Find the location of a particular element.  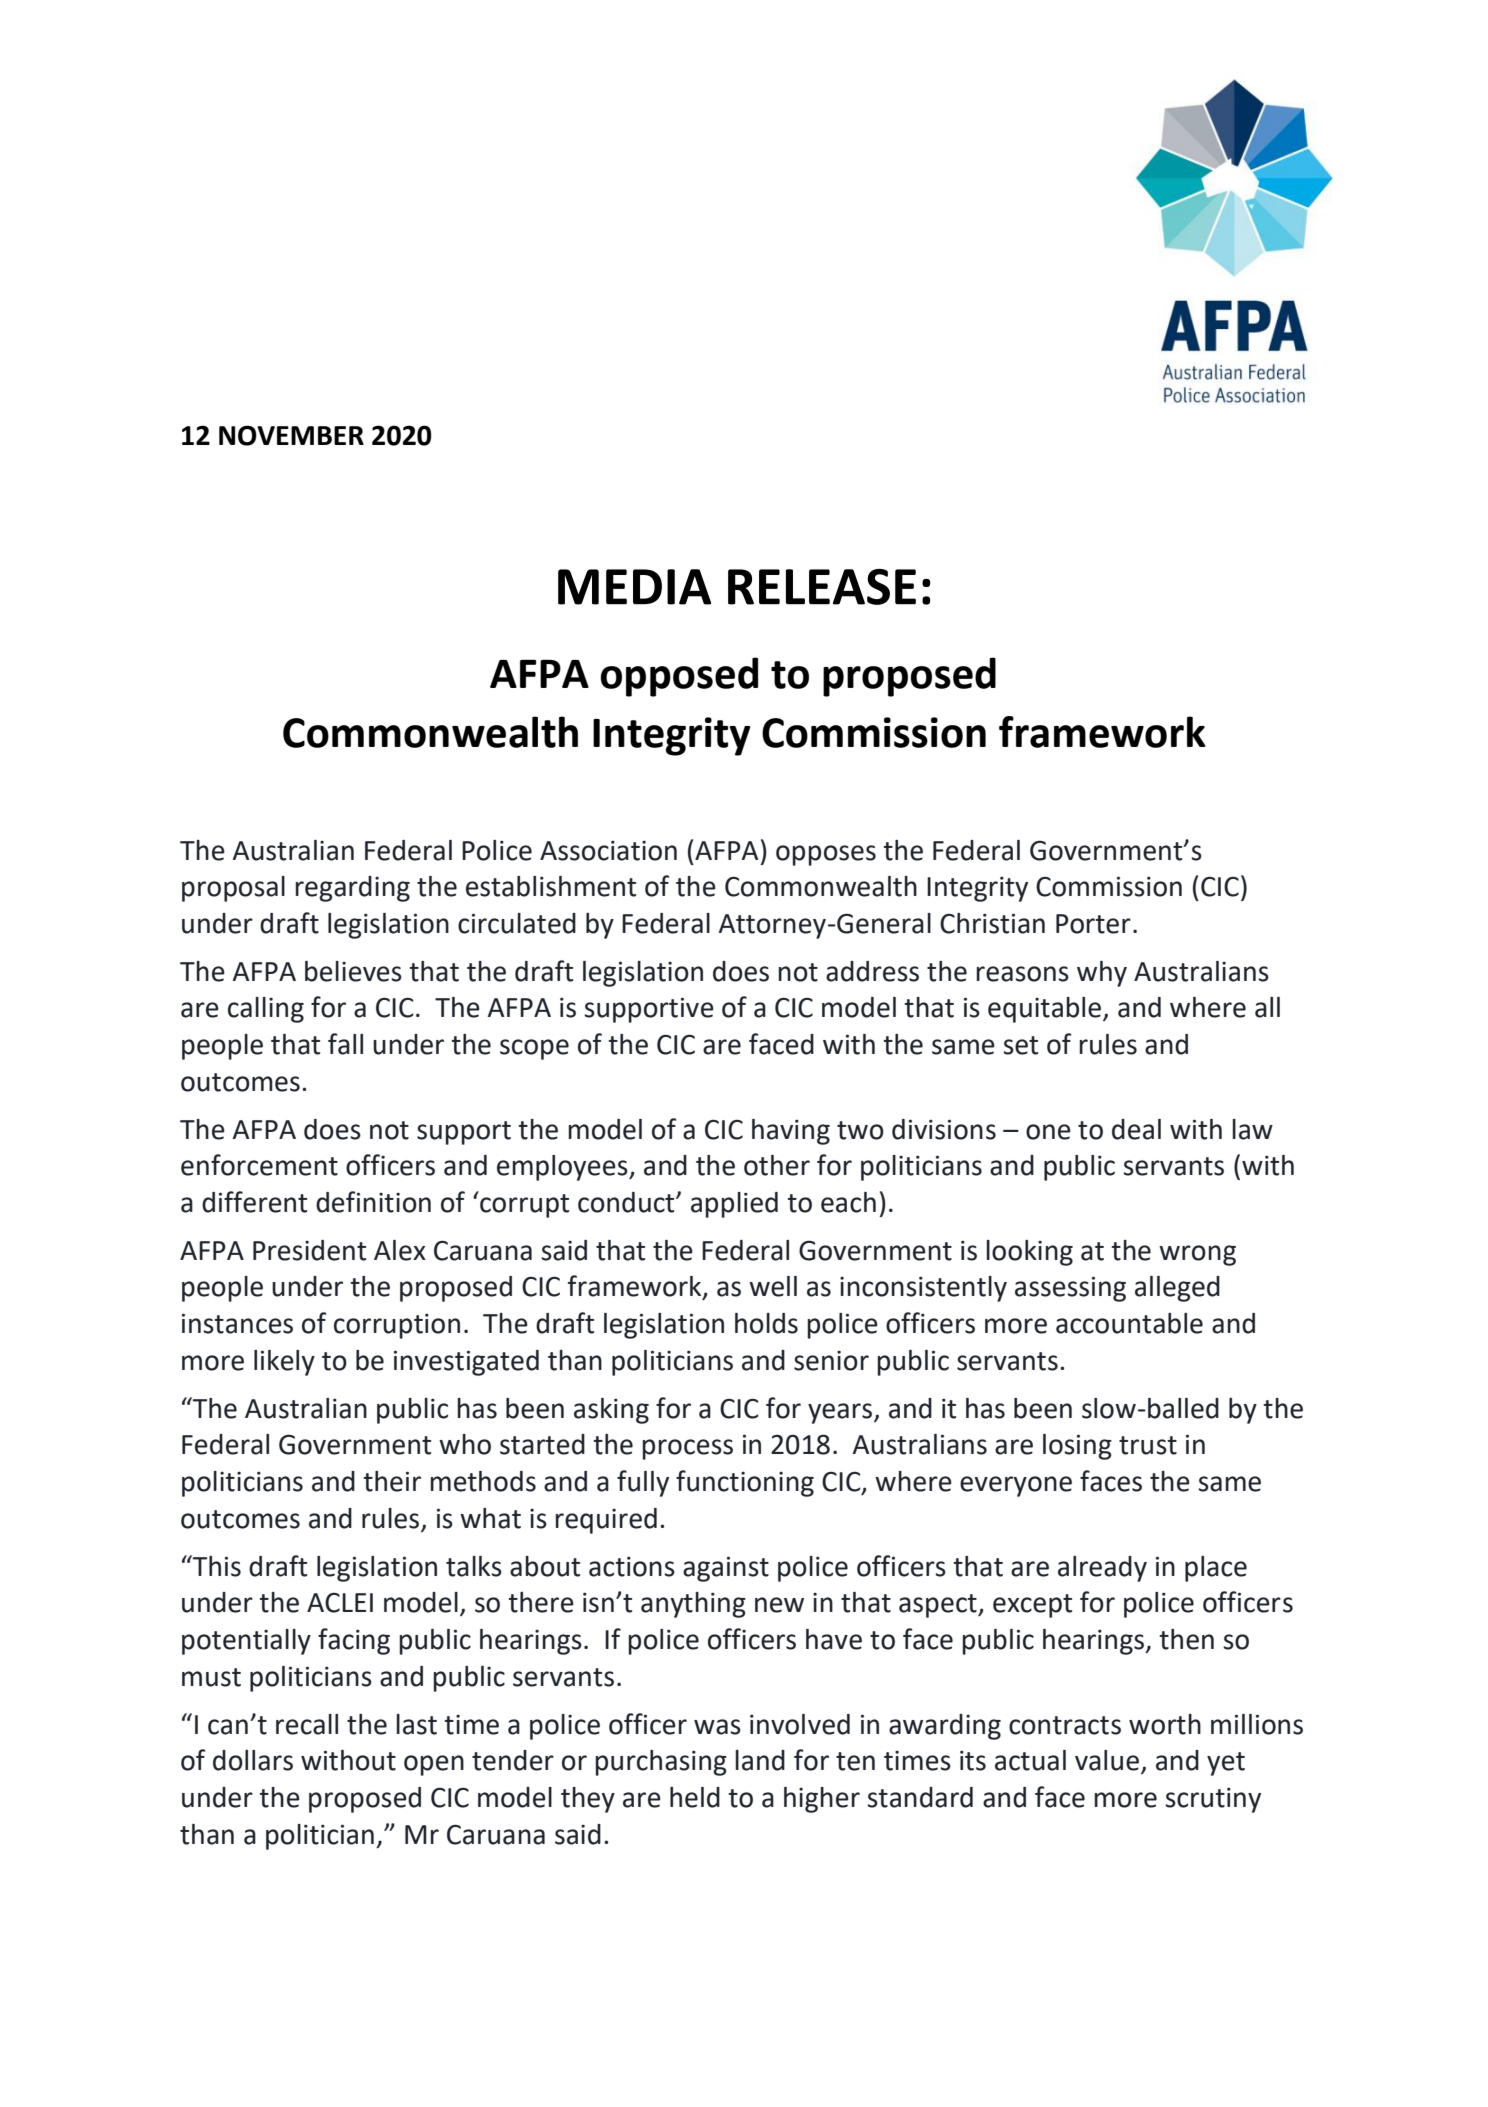

RELEASE is located at coordinates (822, 587).
